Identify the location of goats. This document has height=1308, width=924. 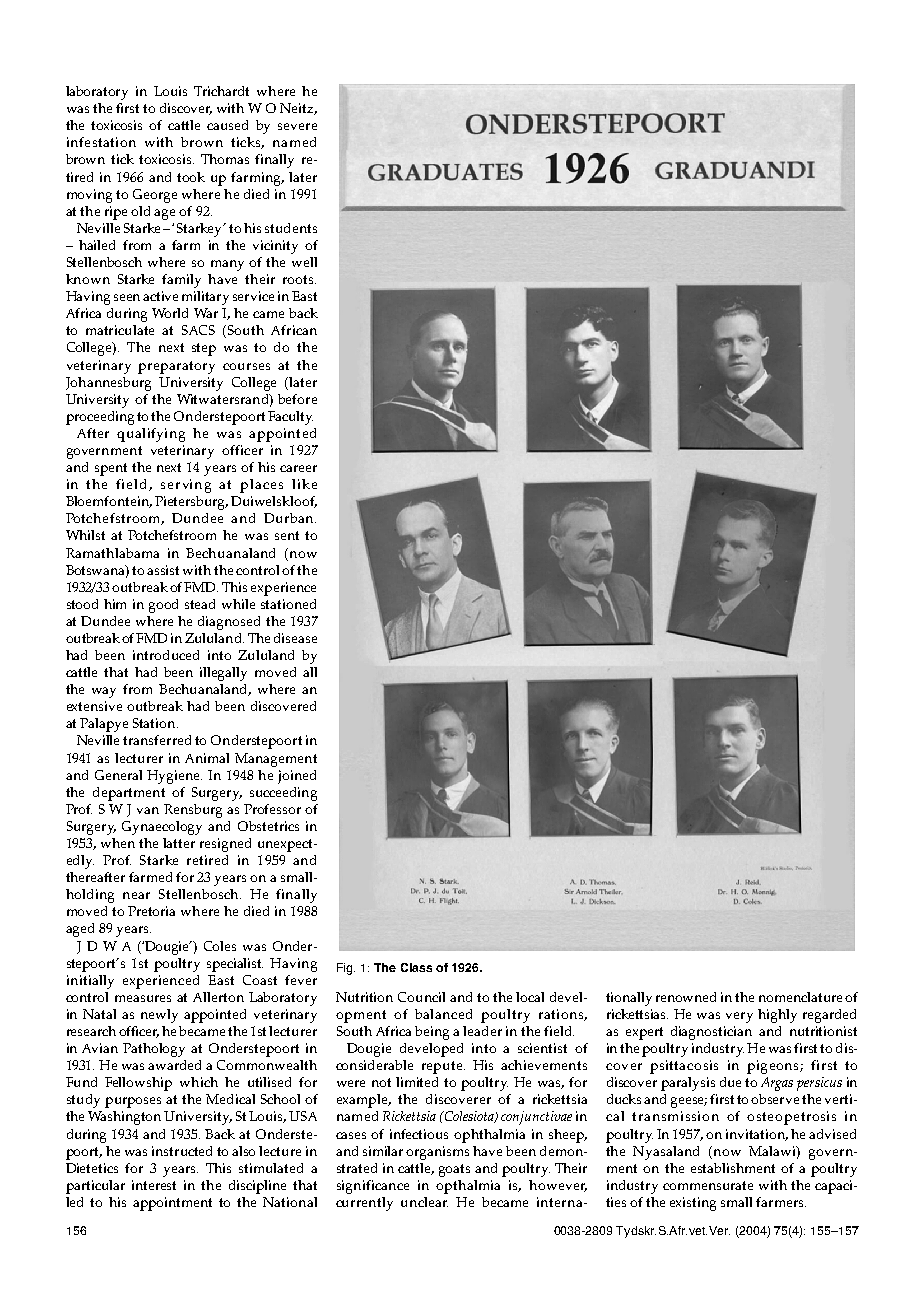
(454, 1170).
